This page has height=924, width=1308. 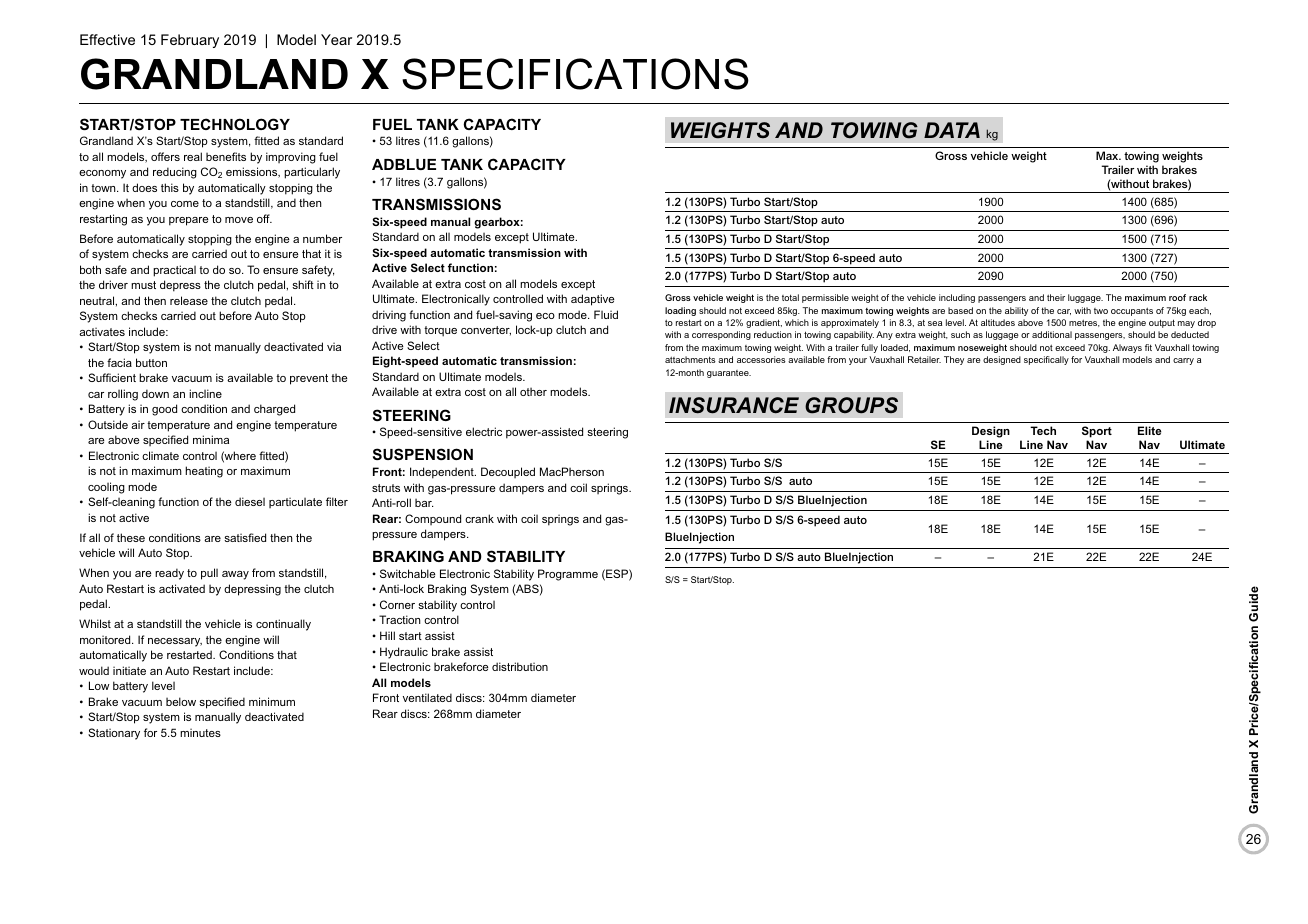 What do you see at coordinates (1046, 360) in the page?
I see `specifically` at bounding box center [1046, 360].
